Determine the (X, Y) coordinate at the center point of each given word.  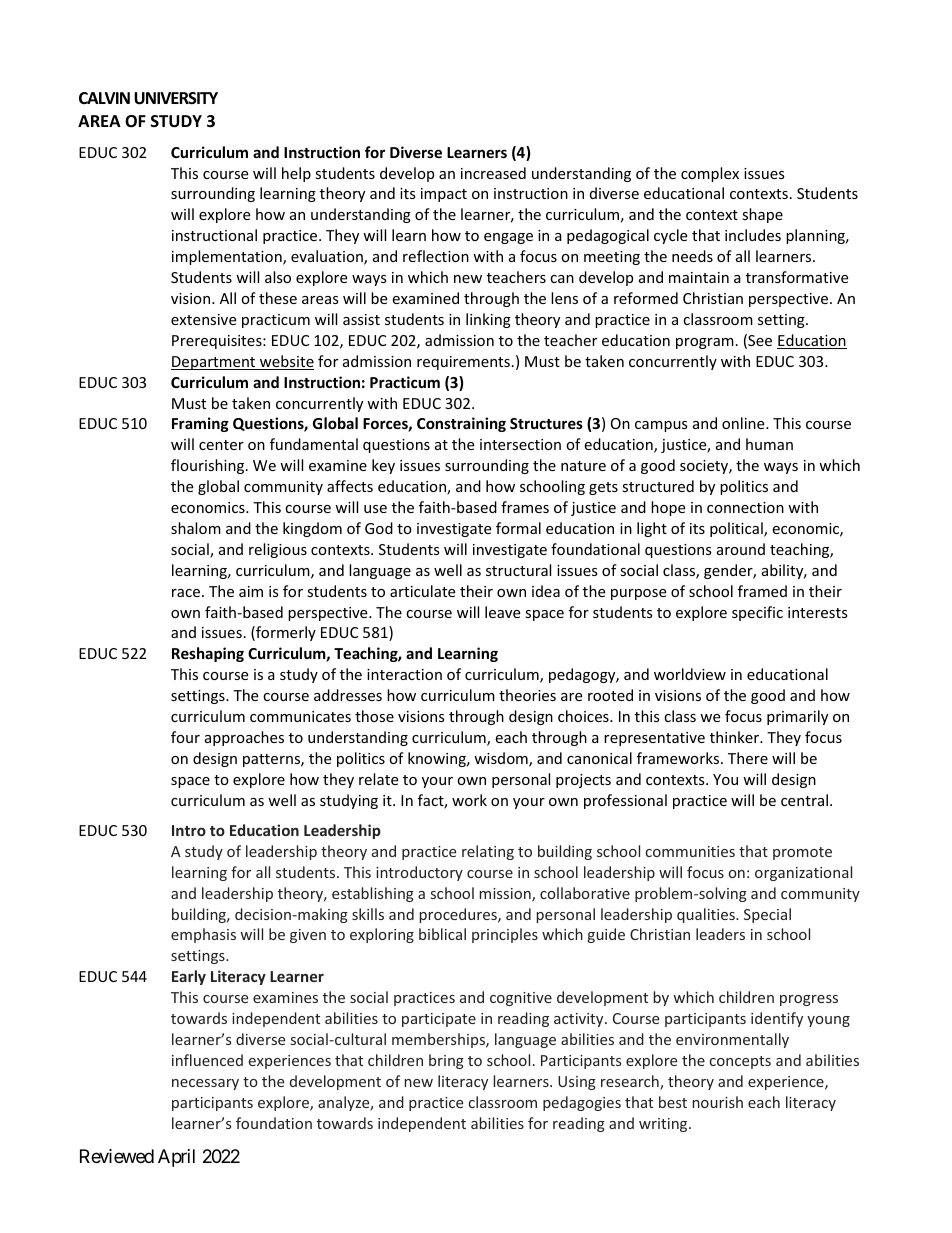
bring (446, 1061)
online (744, 423)
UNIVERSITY (176, 98)
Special (767, 915)
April (176, 1158)
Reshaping (208, 654)
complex (710, 174)
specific (757, 613)
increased (493, 173)
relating (488, 852)
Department (214, 363)
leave (502, 612)
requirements (463, 363)
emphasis (203, 935)
